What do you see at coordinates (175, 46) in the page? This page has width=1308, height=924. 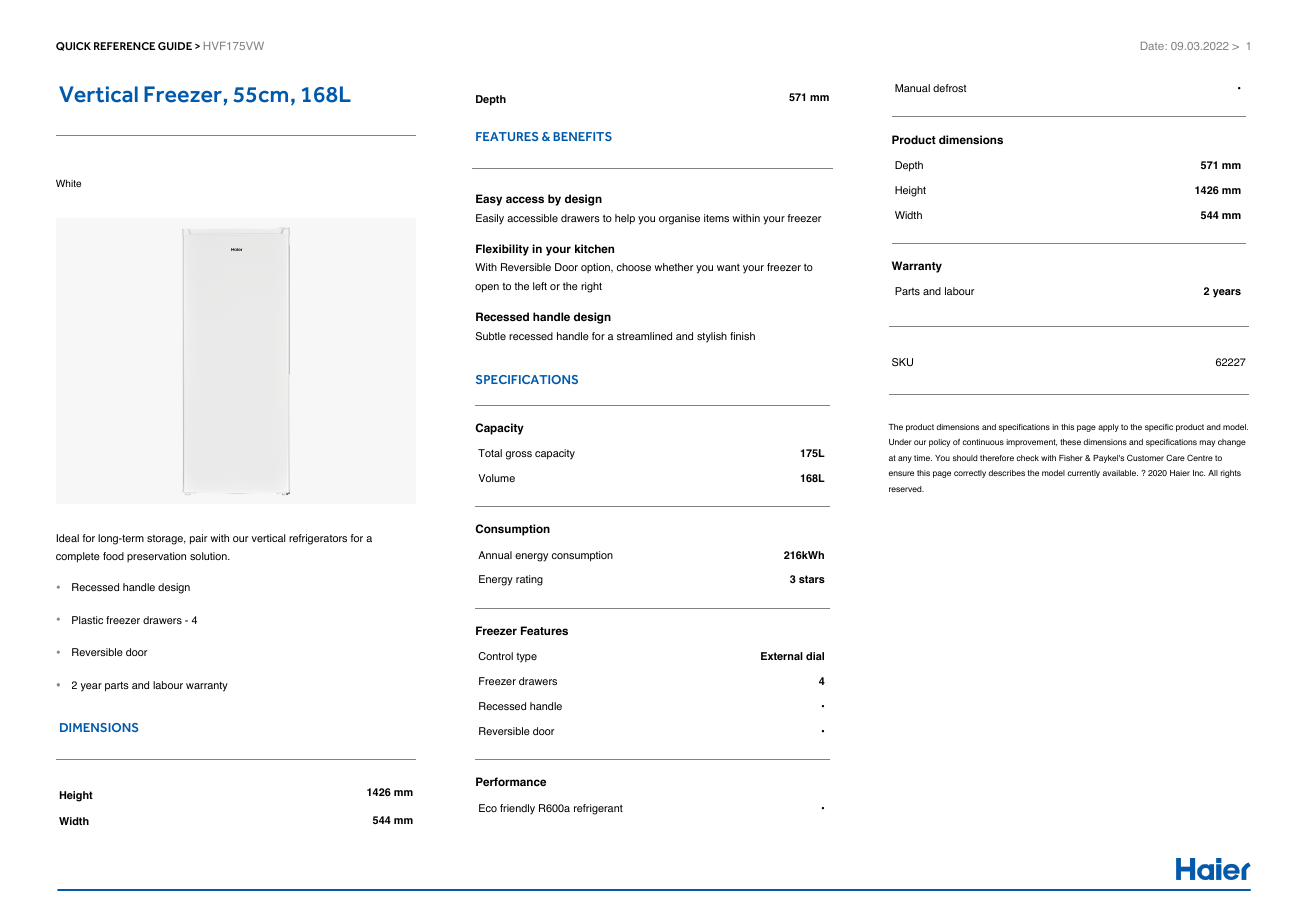 I see `GUIDE` at bounding box center [175, 46].
